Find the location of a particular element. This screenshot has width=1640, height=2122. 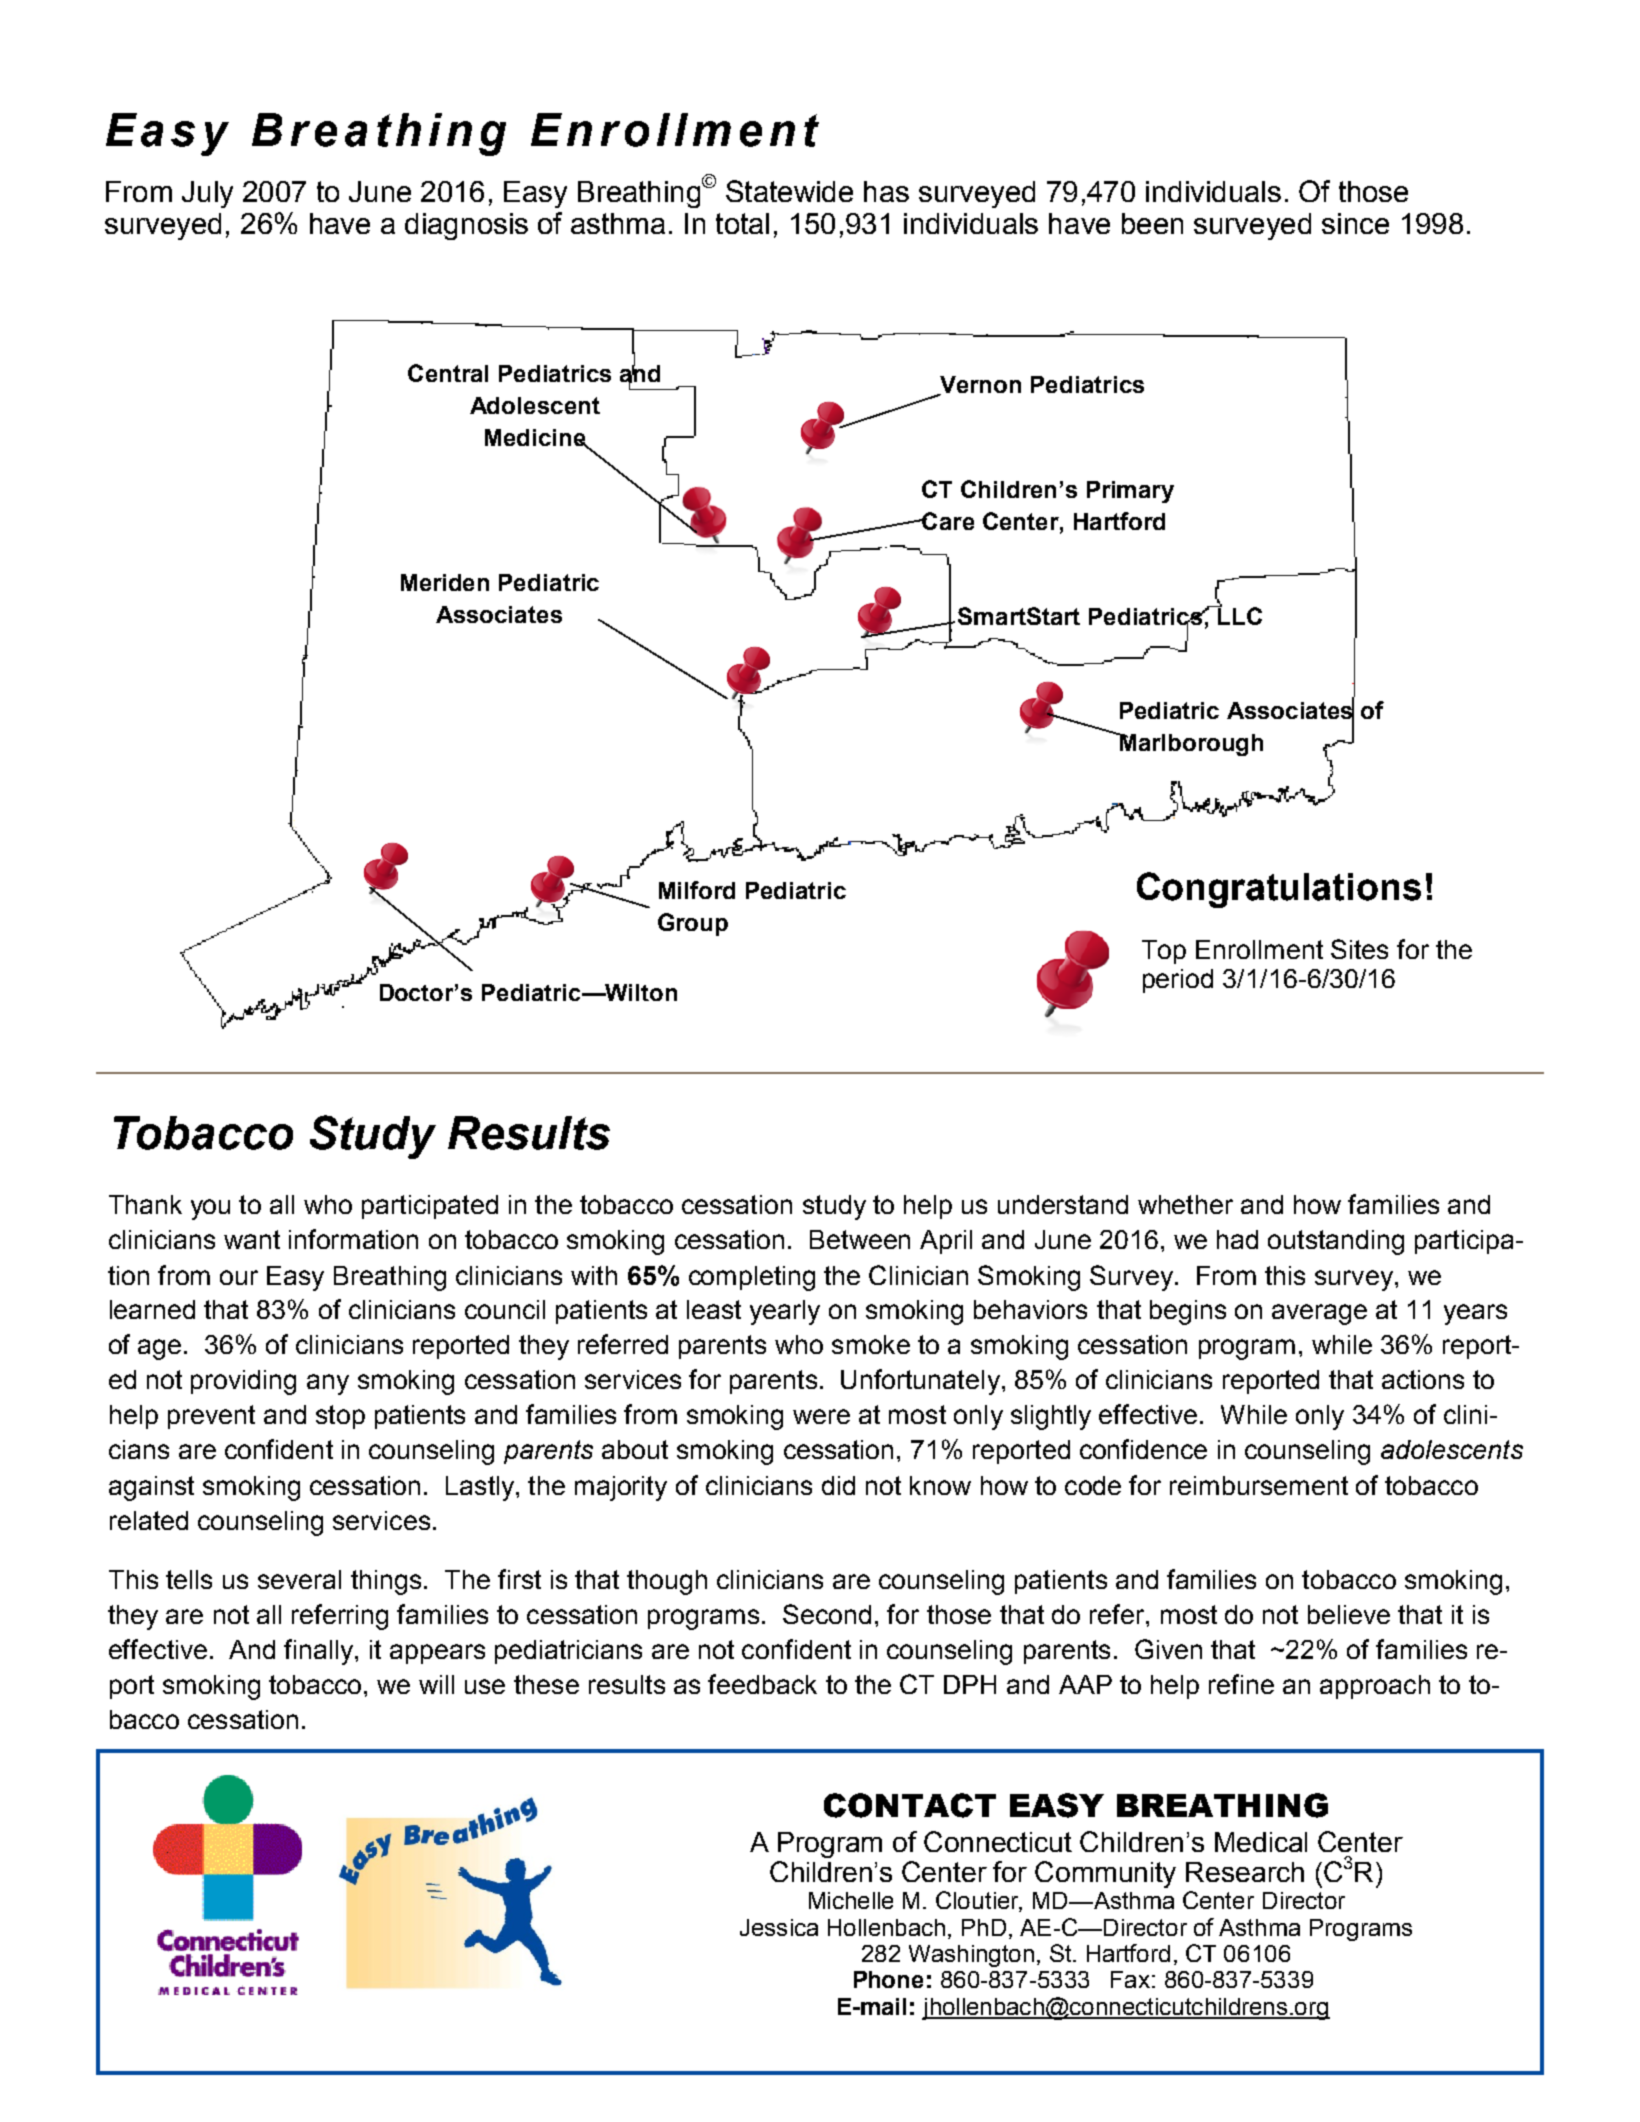

did is located at coordinates (838, 1485).
